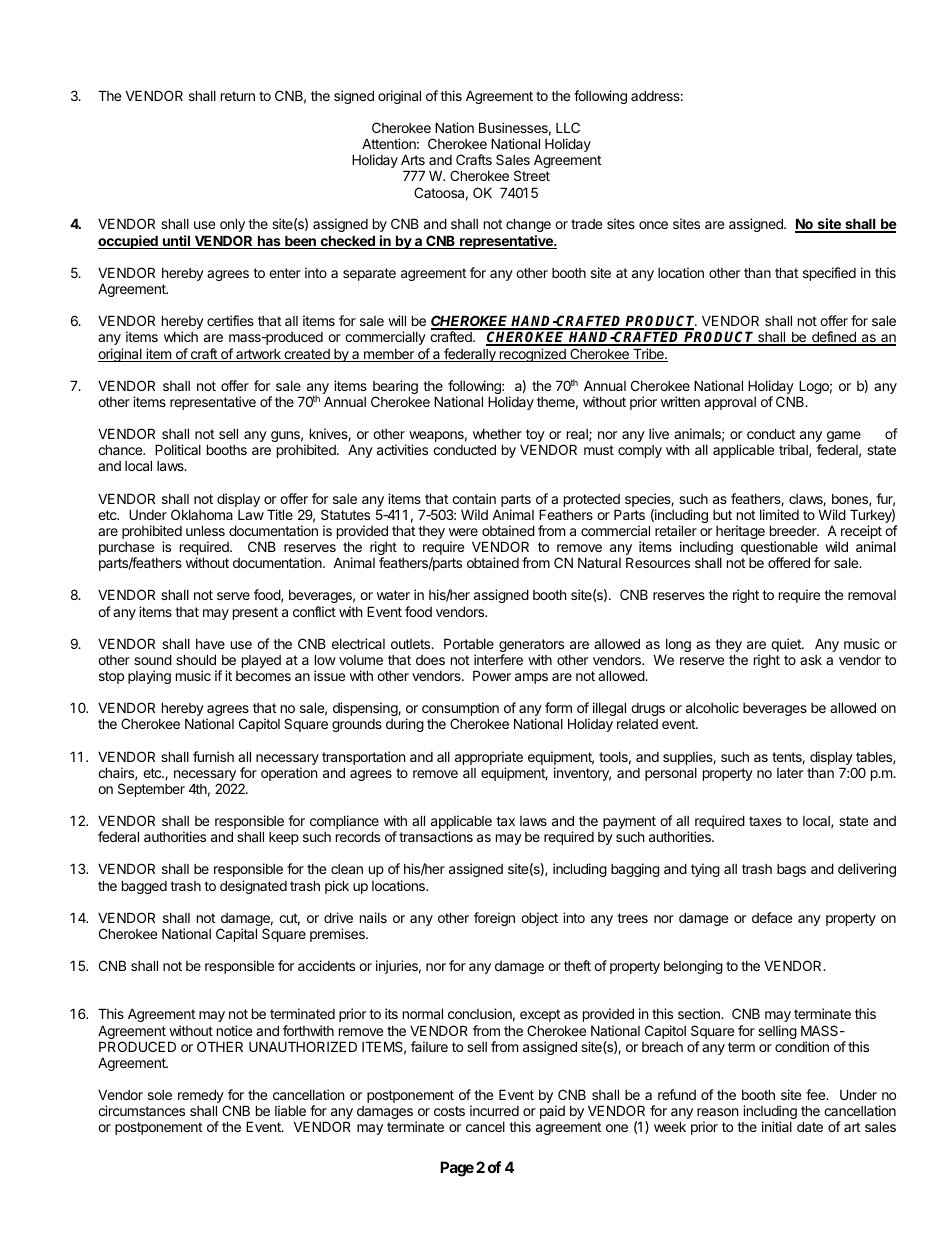  What do you see at coordinates (210, 644) in the image?
I see `have` at bounding box center [210, 644].
